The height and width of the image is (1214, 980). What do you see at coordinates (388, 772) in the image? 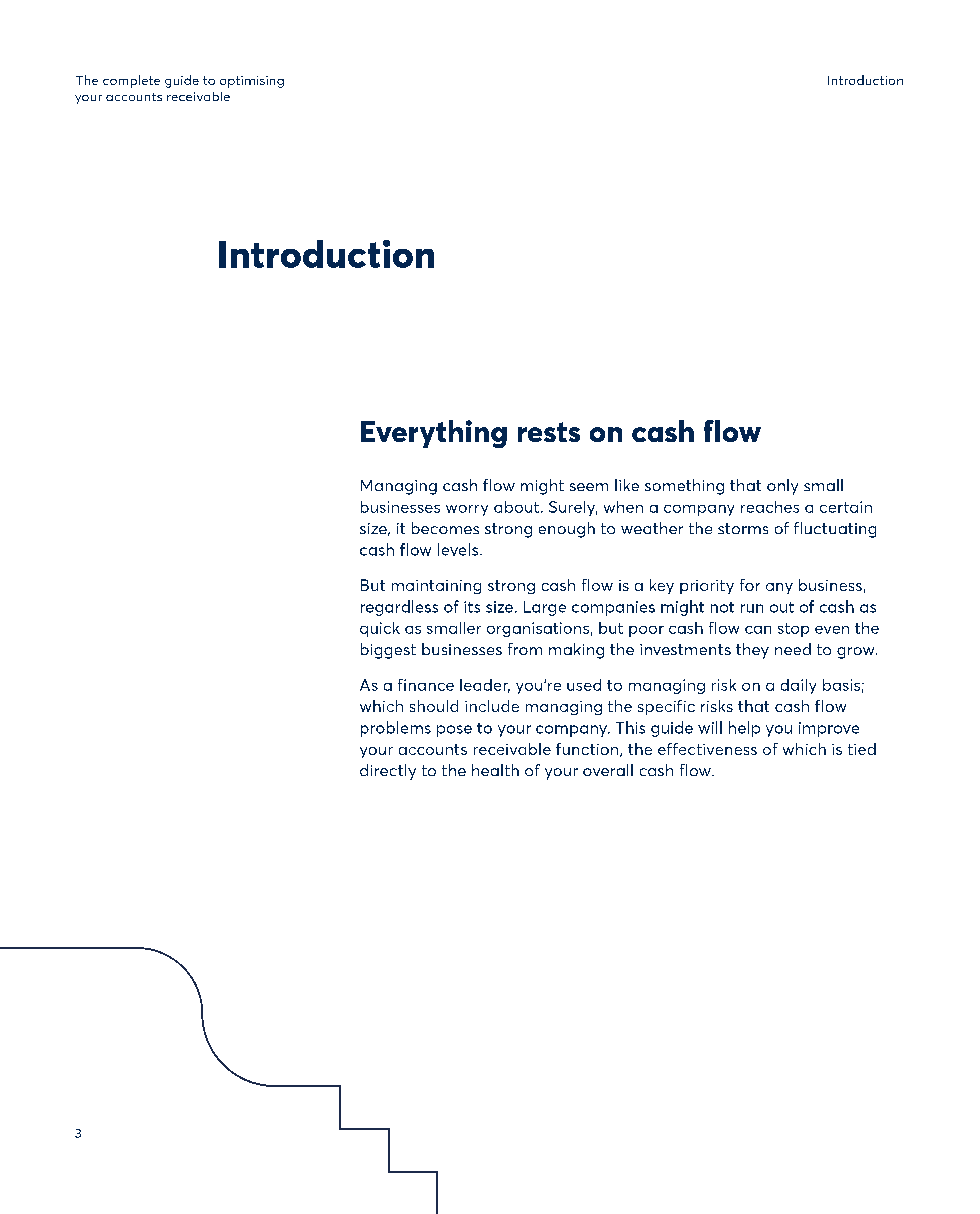
I see `directly` at bounding box center [388, 772].
